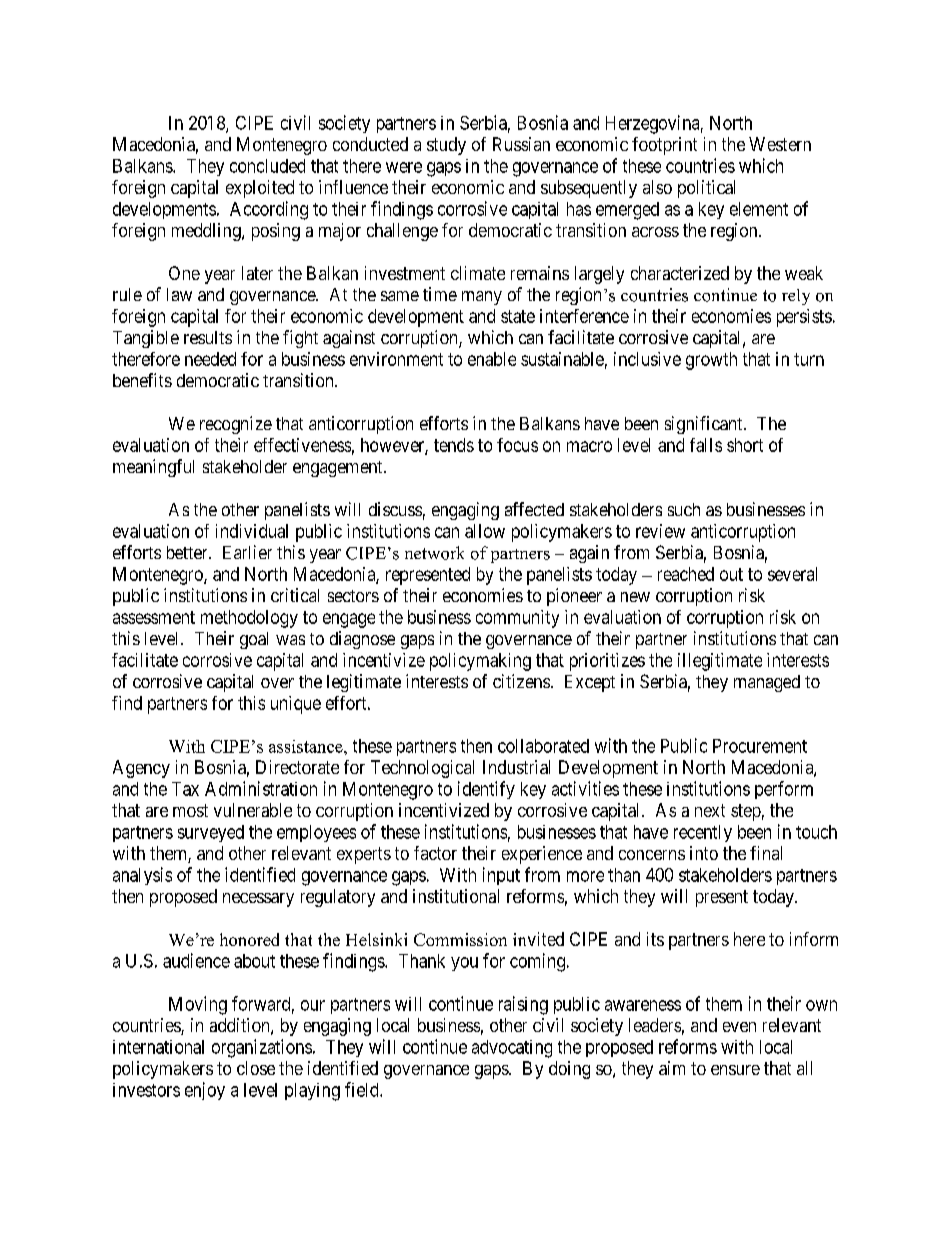 This screenshot has height=1233, width=952. I want to click on short, so click(745, 445).
